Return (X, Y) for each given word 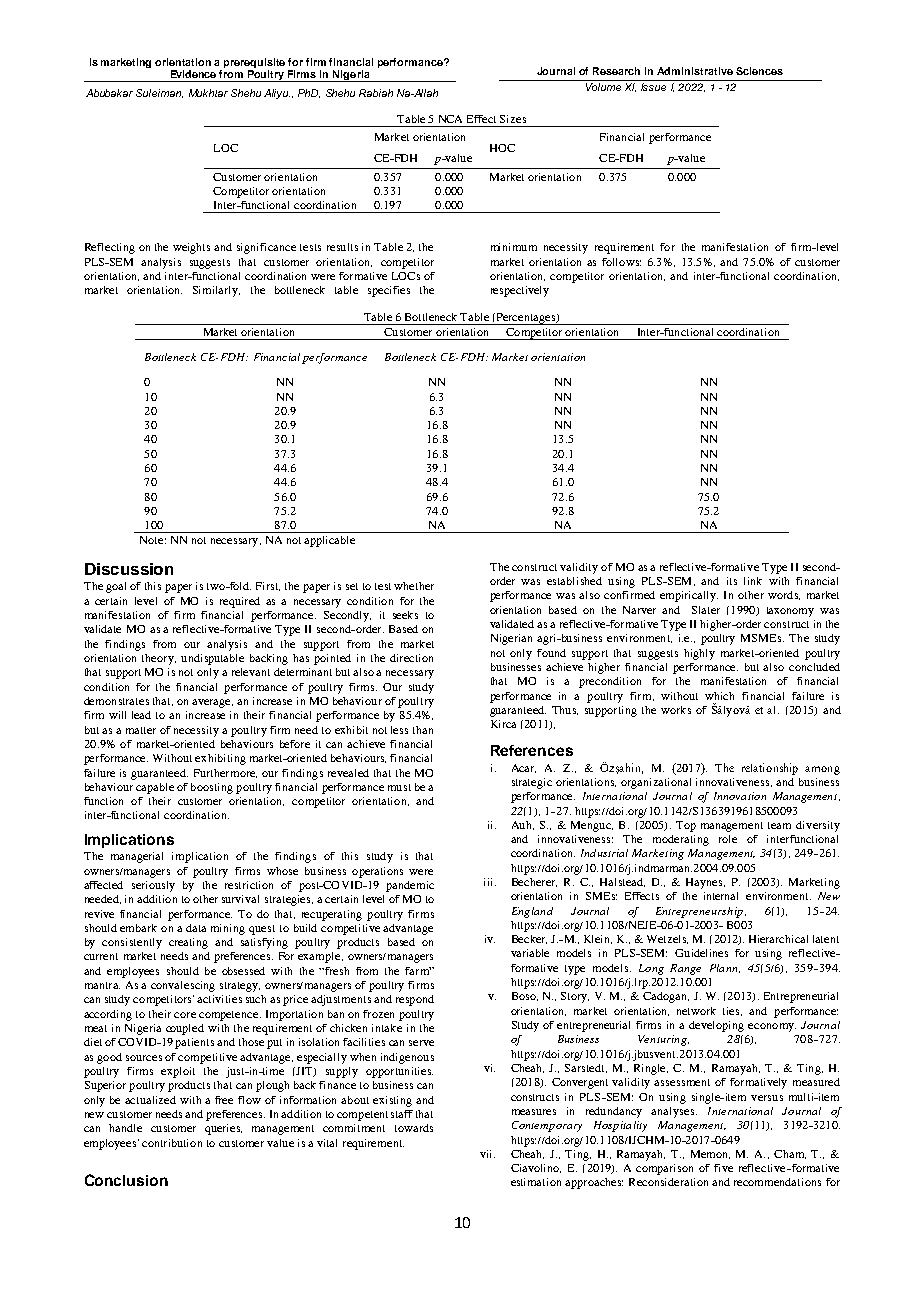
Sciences (759, 71)
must (399, 787)
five (723, 1168)
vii (487, 1154)
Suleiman (159, 93)
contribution (172, 1143)
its (732, 581)
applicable (329, 541)
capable (155, 788)
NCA (450, 119)
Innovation (740, 796)
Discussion (129, 569)
